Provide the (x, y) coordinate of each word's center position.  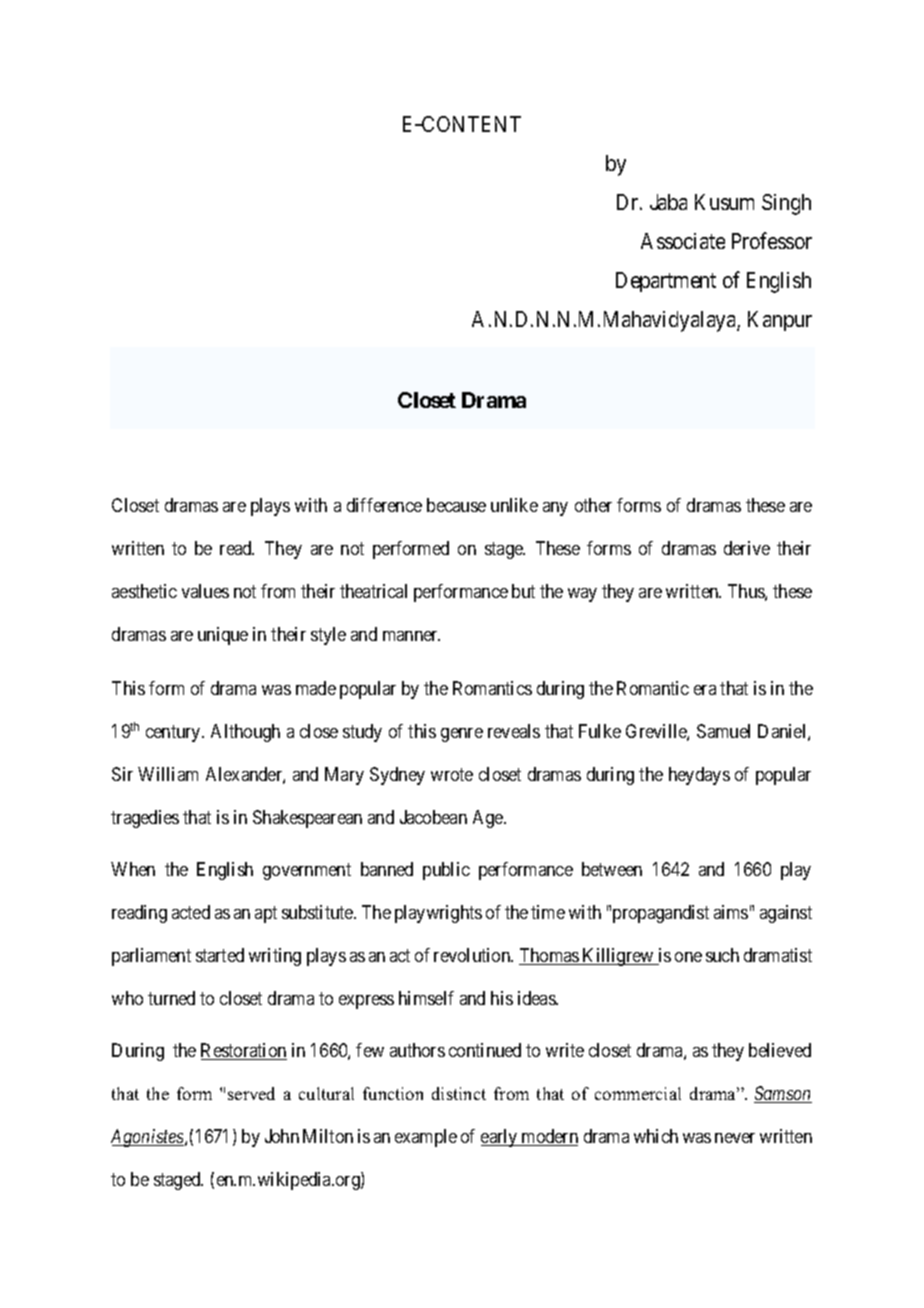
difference (384, 505)
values (205, 591)
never (735, 1138)
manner (411, 636)
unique (223, 636)
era (705, 690)
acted (191, 912)
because (456, 505)
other (593, 505)
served (251, 1093)
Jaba (668, 202)
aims (731, 912)
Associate (683, 241)
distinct (459, 1093)
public (446, 871)
